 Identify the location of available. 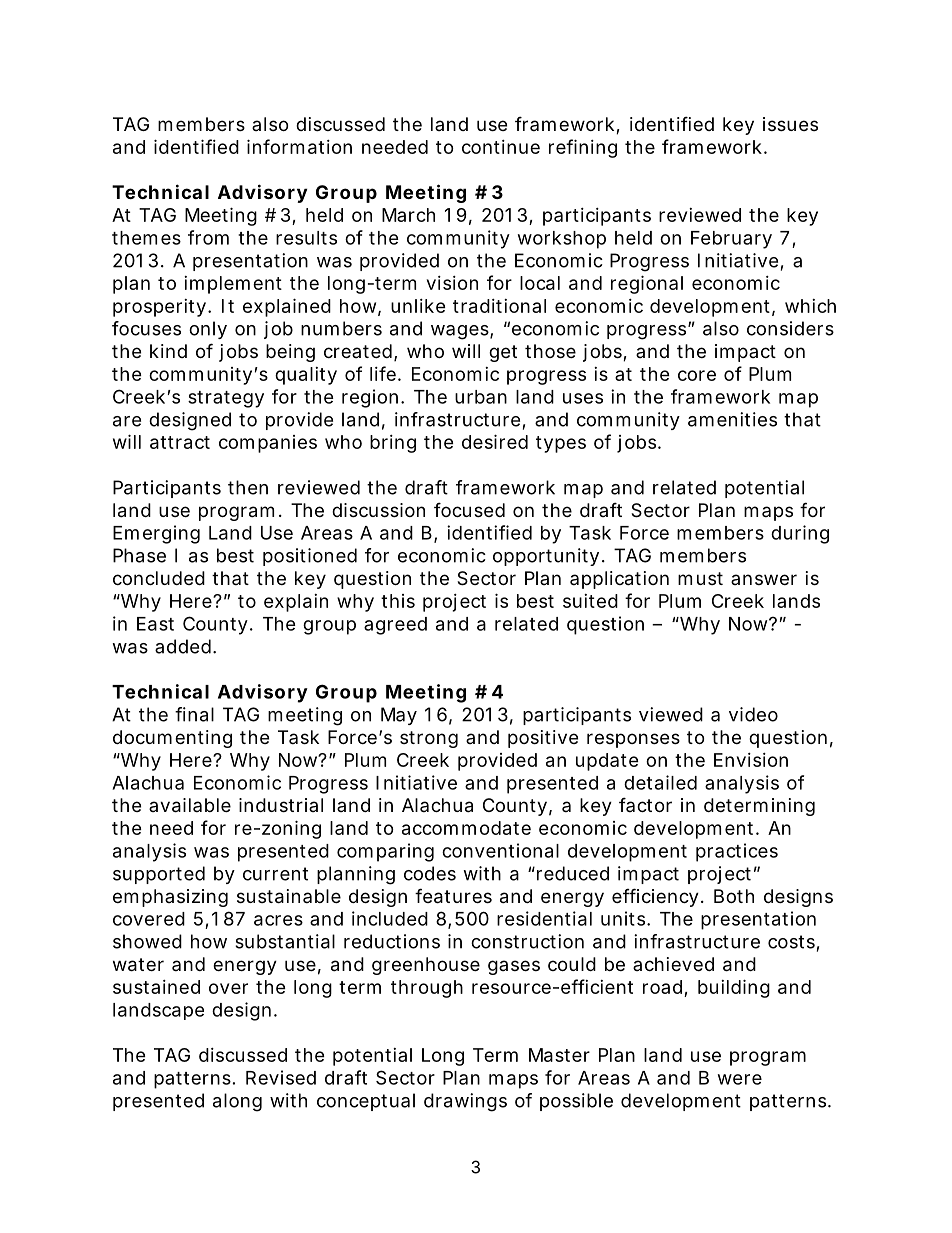
(190, 805).
